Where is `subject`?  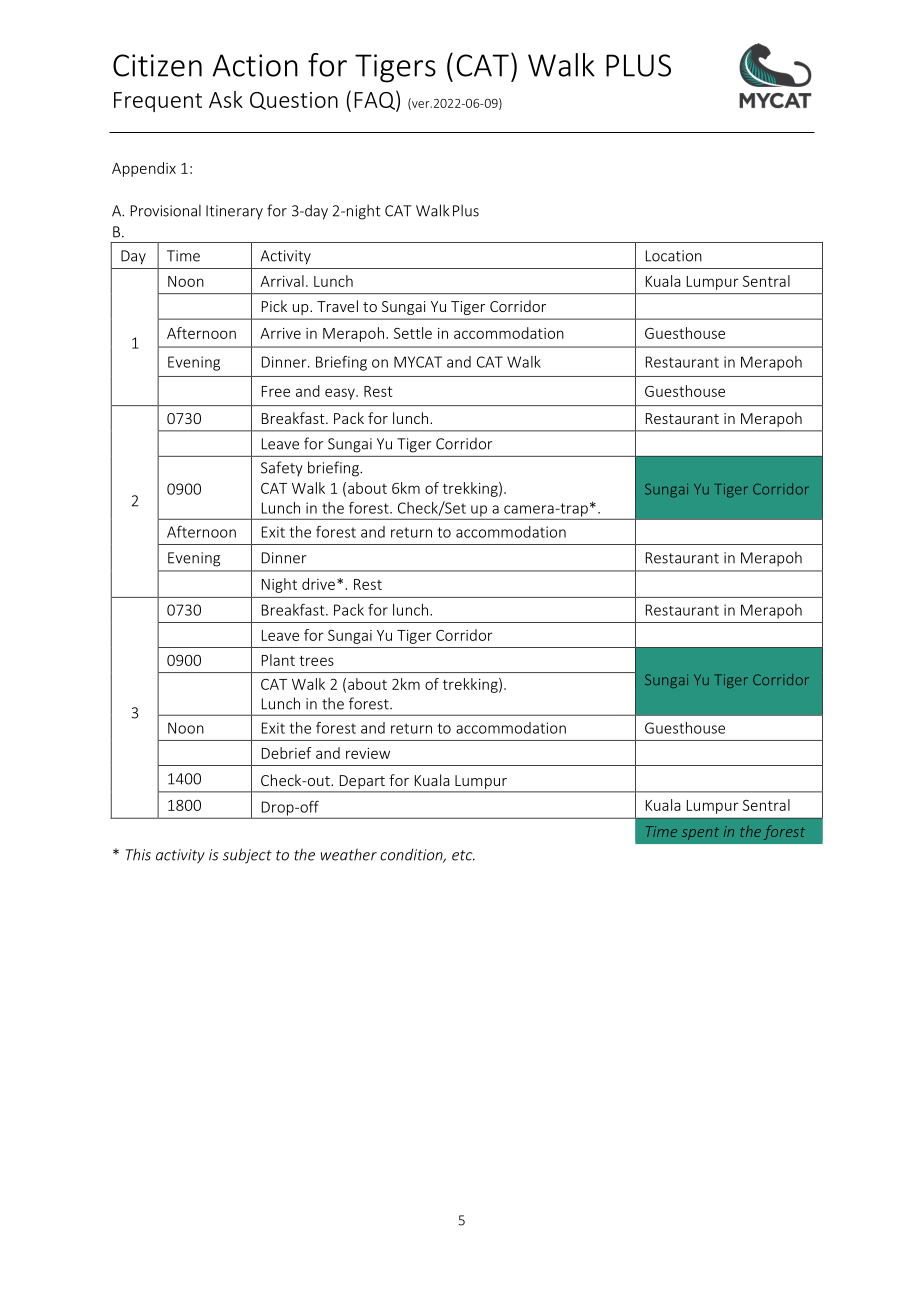
subject is located at coordinates (247, 856).
